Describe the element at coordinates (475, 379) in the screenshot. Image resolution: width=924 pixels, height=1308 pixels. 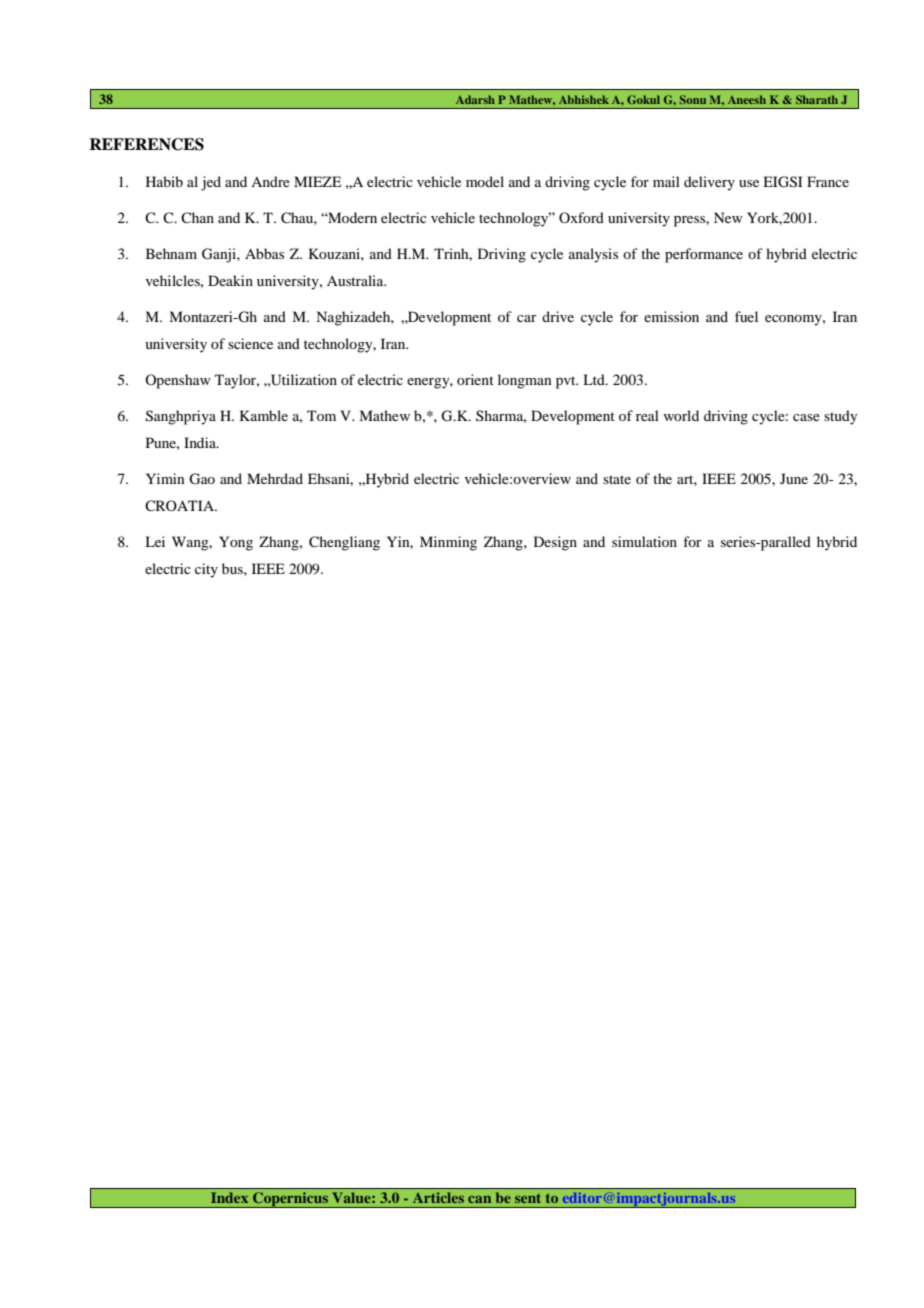
I see `orient` at that location.
